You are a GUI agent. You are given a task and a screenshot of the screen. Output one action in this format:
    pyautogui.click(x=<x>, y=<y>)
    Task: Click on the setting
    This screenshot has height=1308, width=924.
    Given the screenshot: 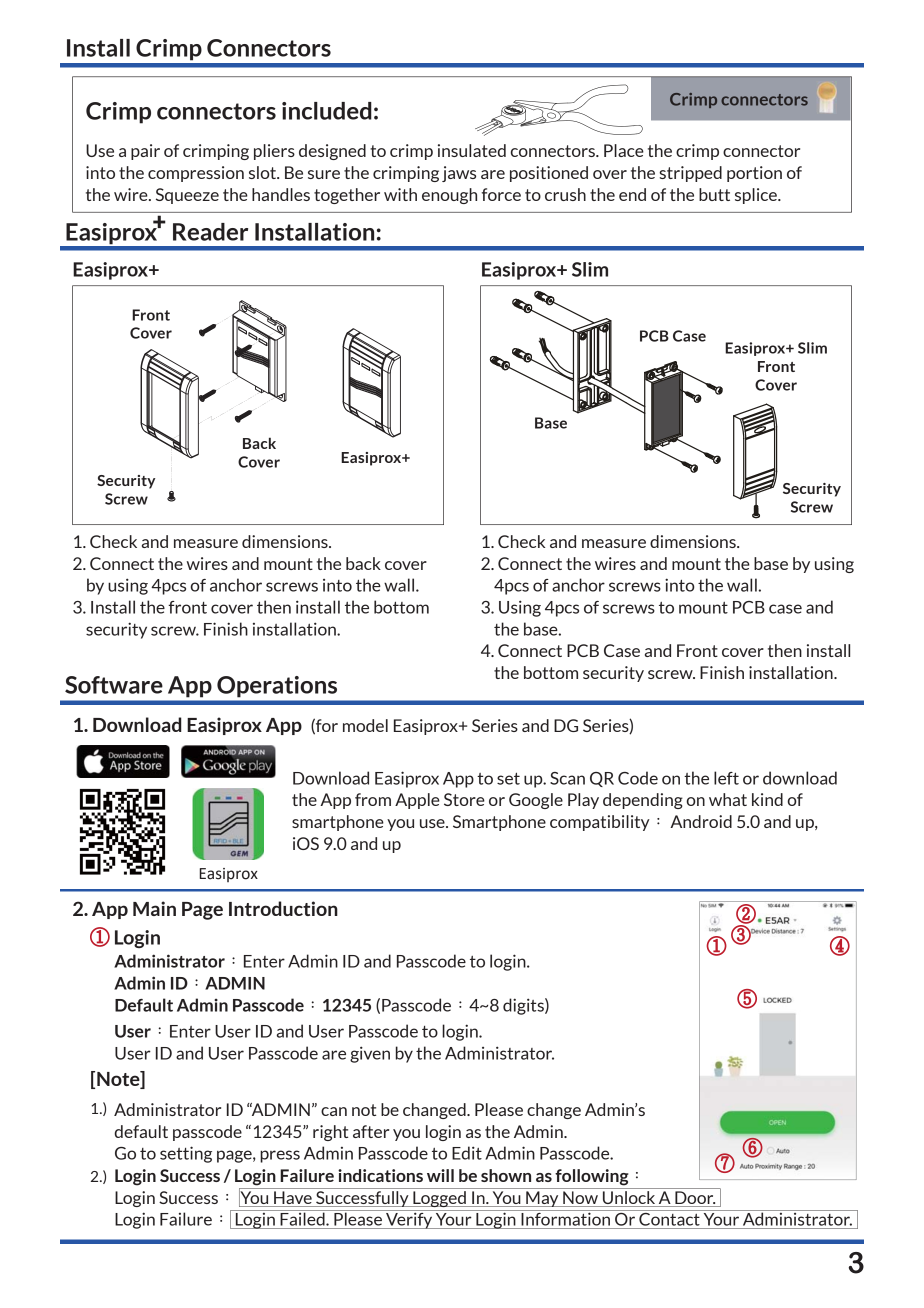 What is the action you would take?
    pyautogui.click(x=186, y=1154)
